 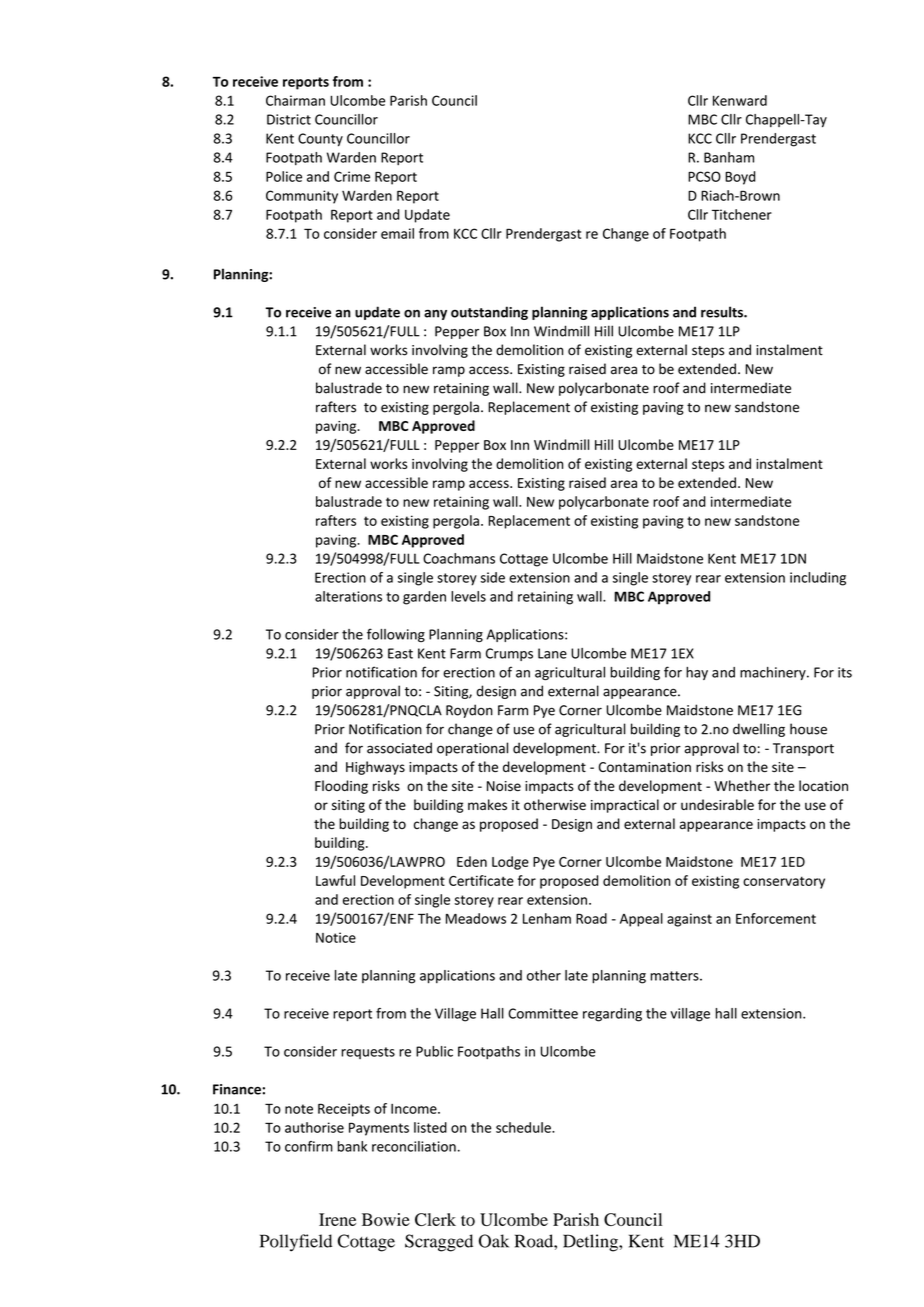 I want to click on any, so click(x=435, y=314).
